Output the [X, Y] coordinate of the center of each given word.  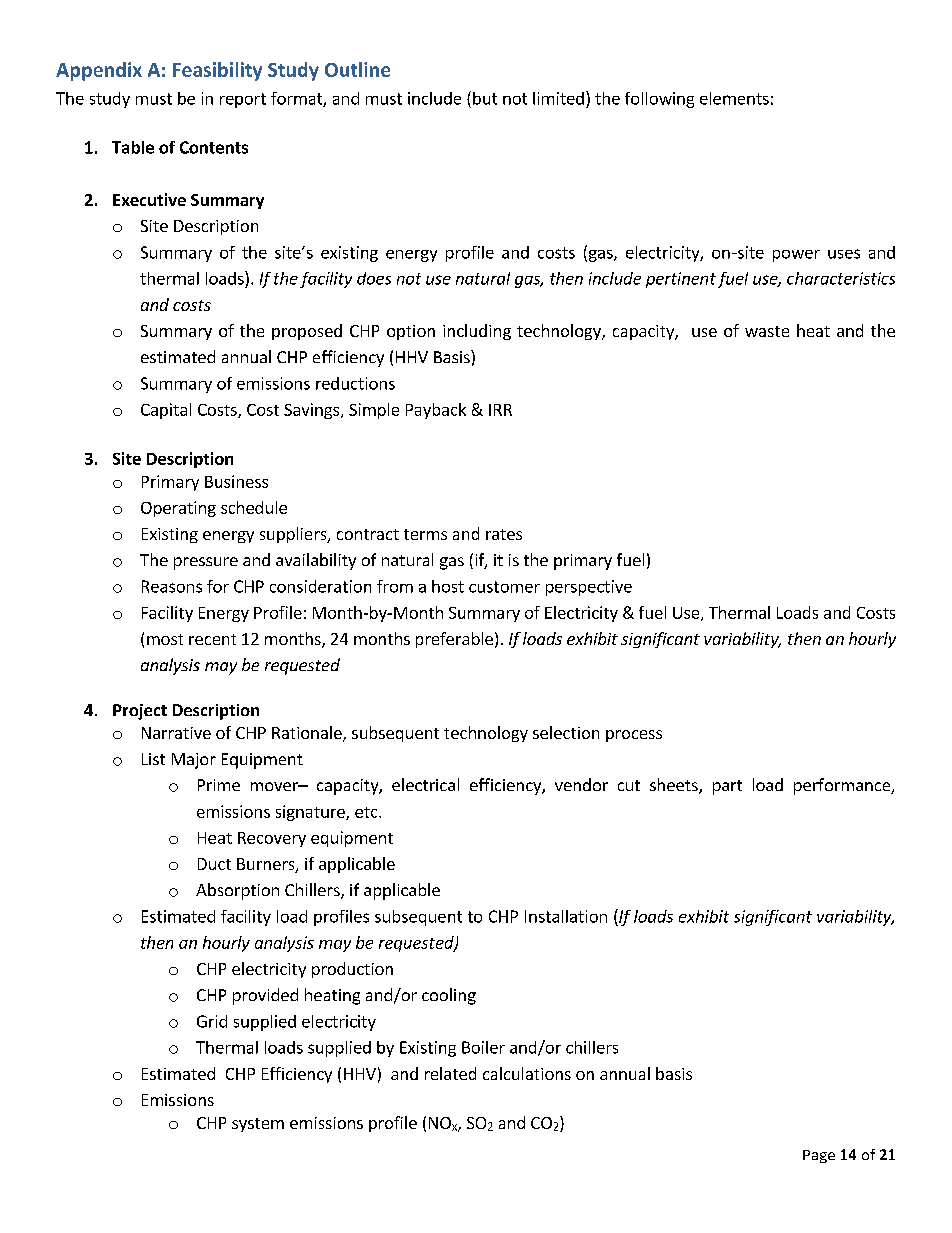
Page [819, 1156]
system [258, 1125]
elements [734, 98]
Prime [219, 785]
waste [767, 331]
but [485, 98]
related [450, 1073]
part [727, 787]
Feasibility [217, 71]
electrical [425, 784]
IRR [500, 410]
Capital [166, 411]
